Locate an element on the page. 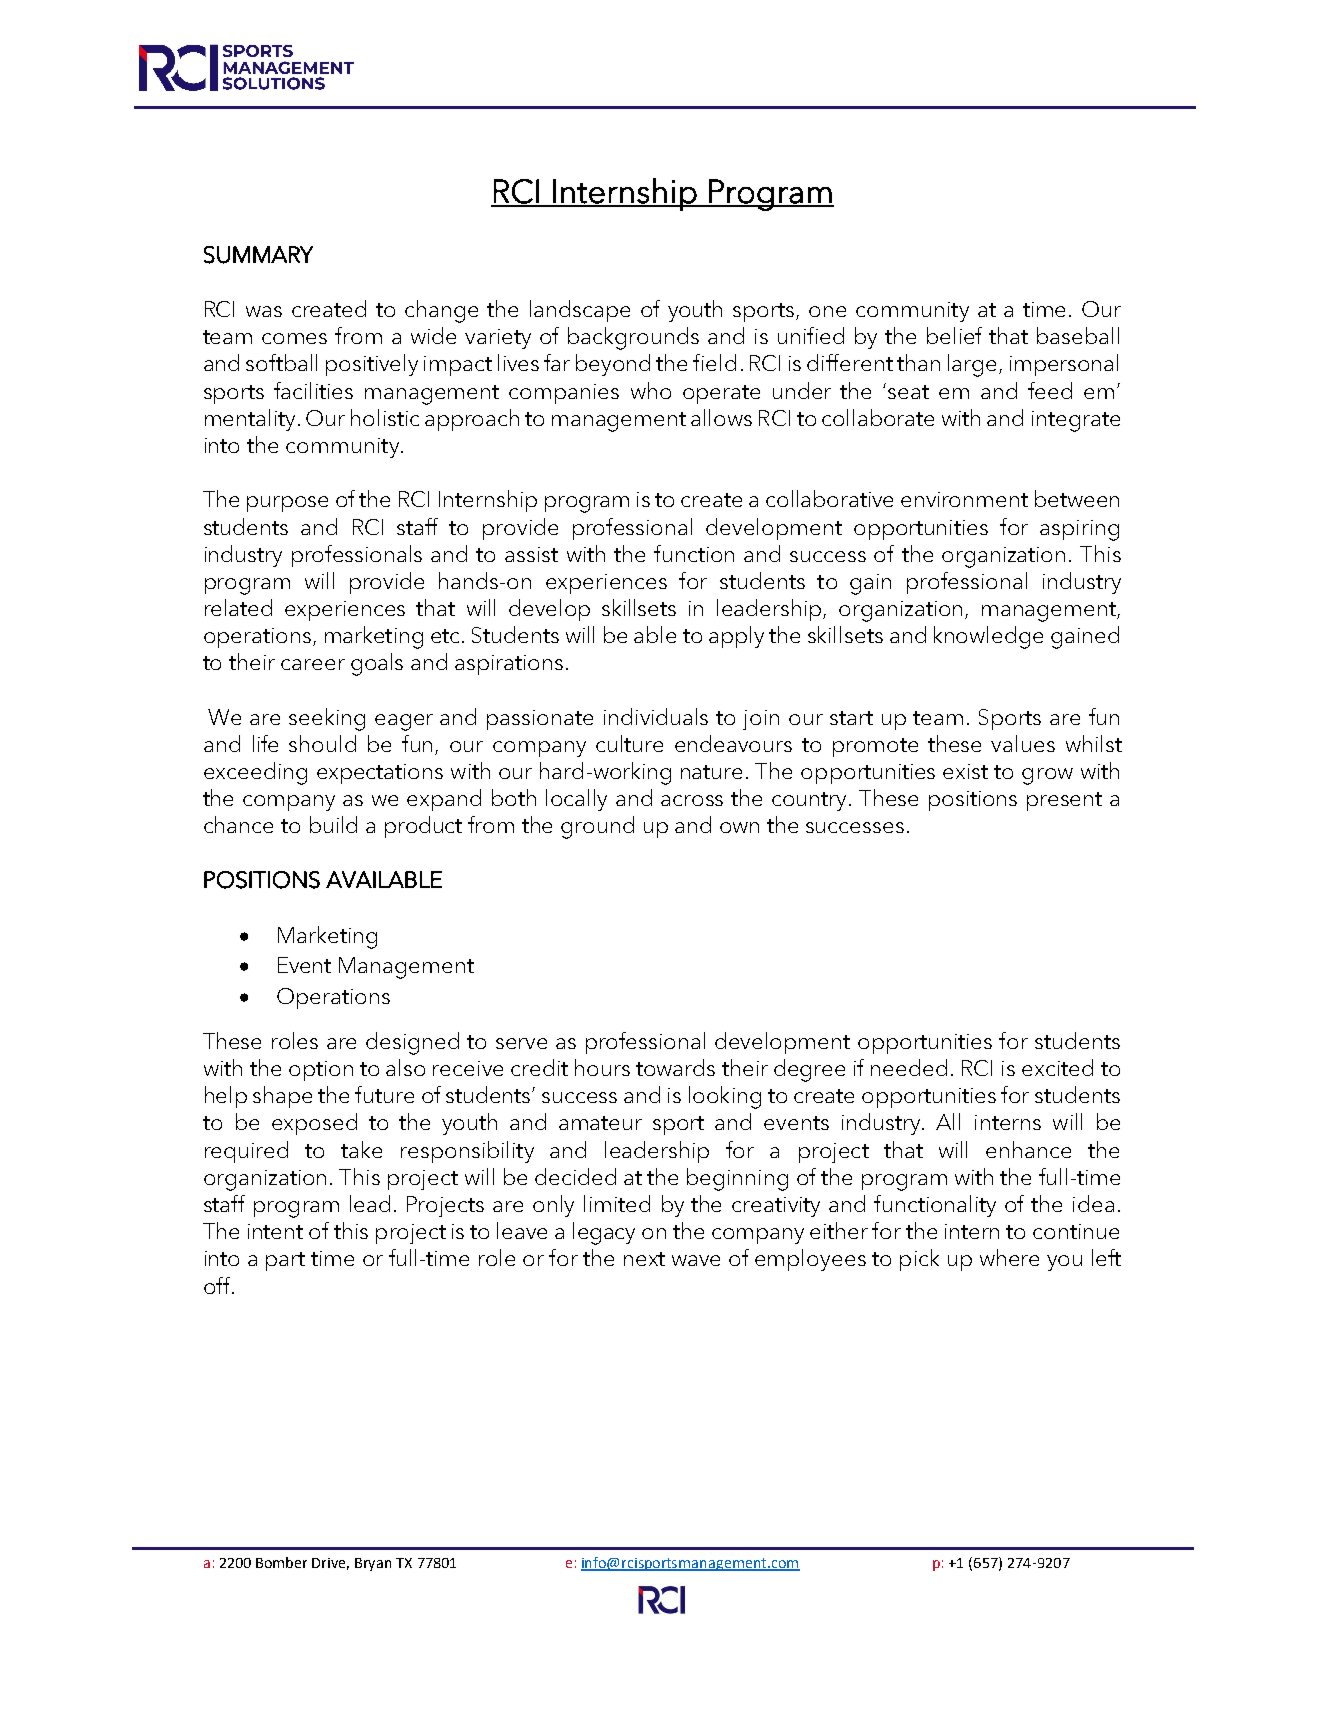 This image has height=1716, width=1326. Bomber is located at coordinates (281, 1562).
